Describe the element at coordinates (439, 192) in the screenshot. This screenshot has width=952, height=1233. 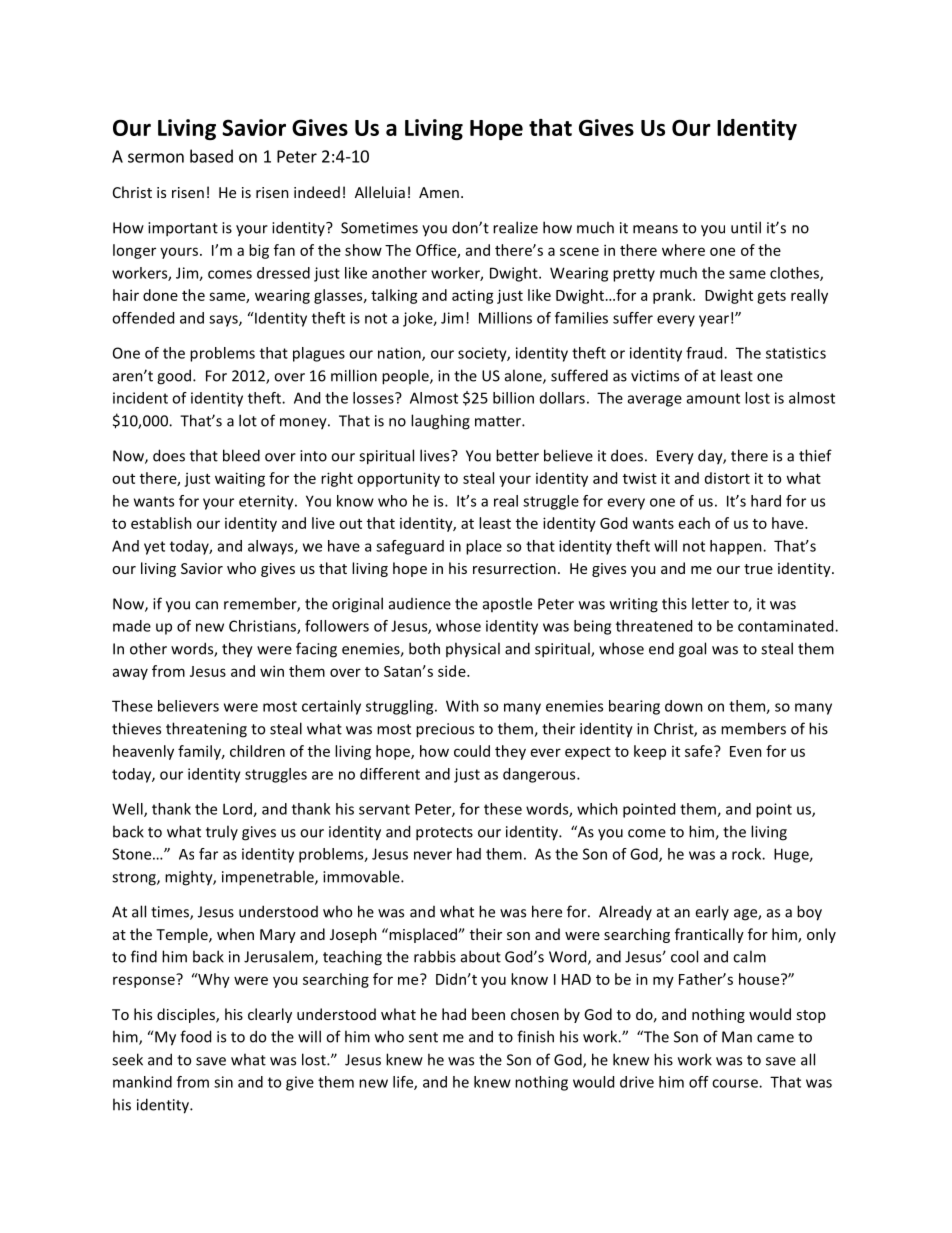
I see `Amen` at that location.
